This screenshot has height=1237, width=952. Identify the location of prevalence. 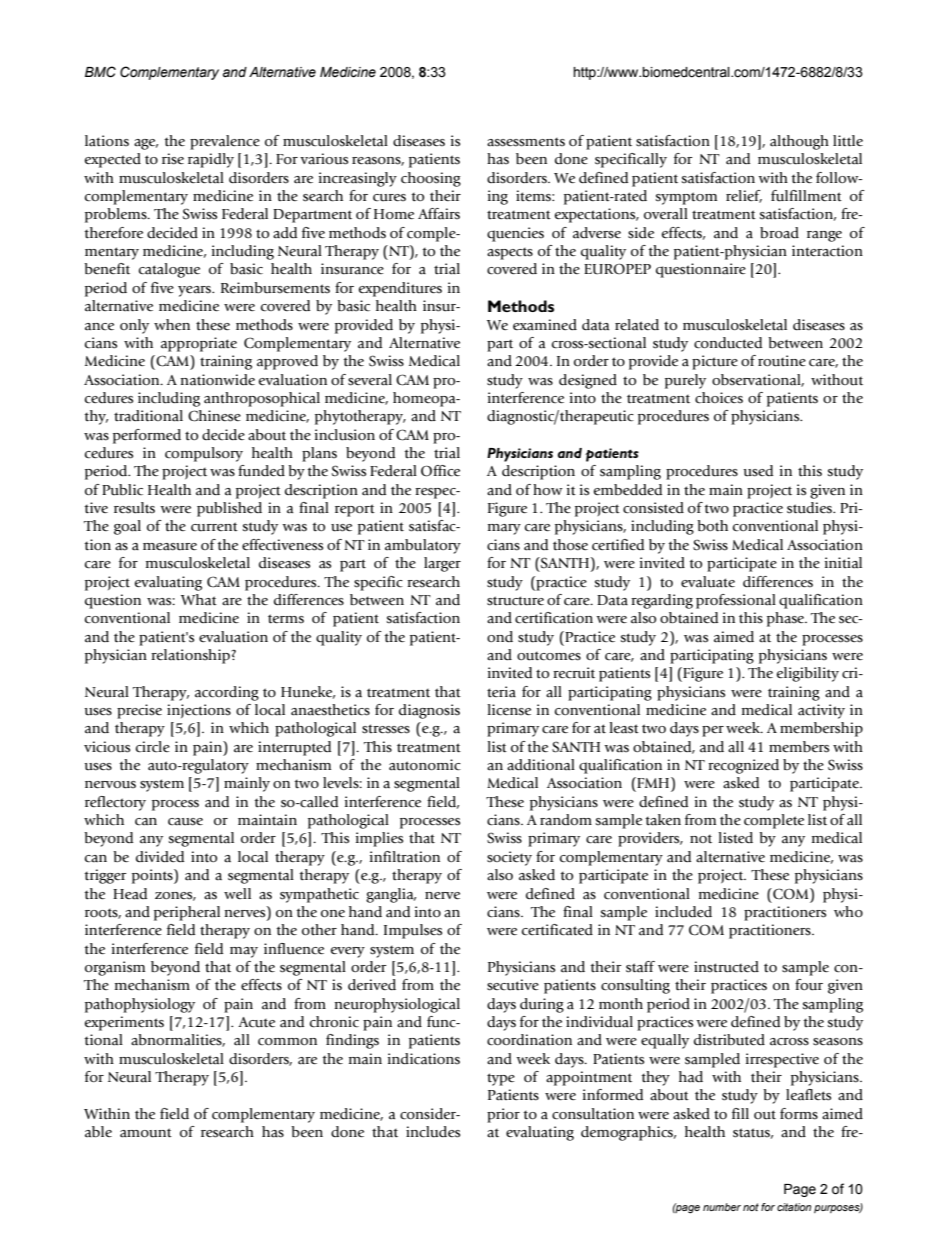
(225, 142).
